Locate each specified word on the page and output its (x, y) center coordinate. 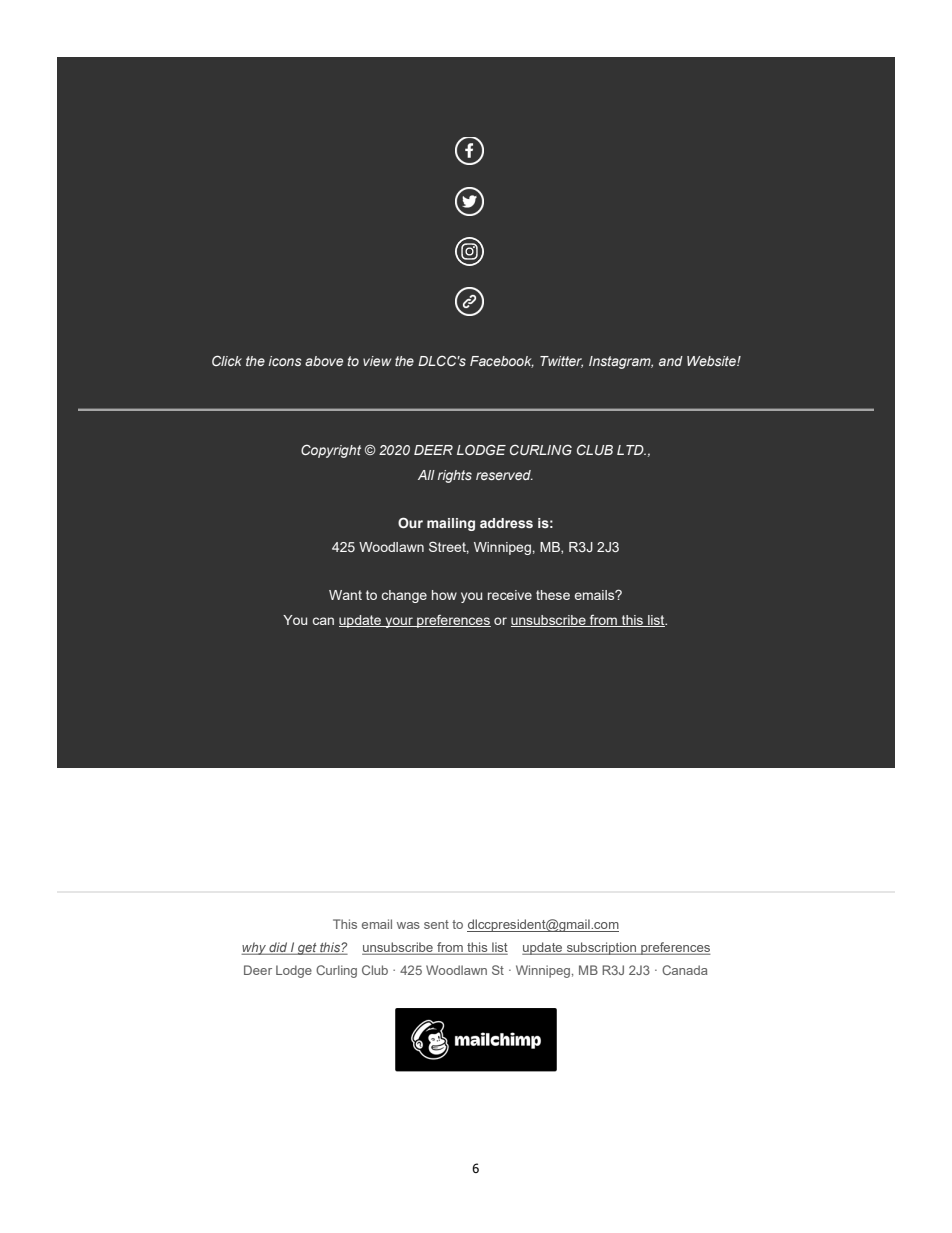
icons (285, 361)
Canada (685, 970)
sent (436, 924)
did (278, 948)
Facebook (502, 362)
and (671, 361)
